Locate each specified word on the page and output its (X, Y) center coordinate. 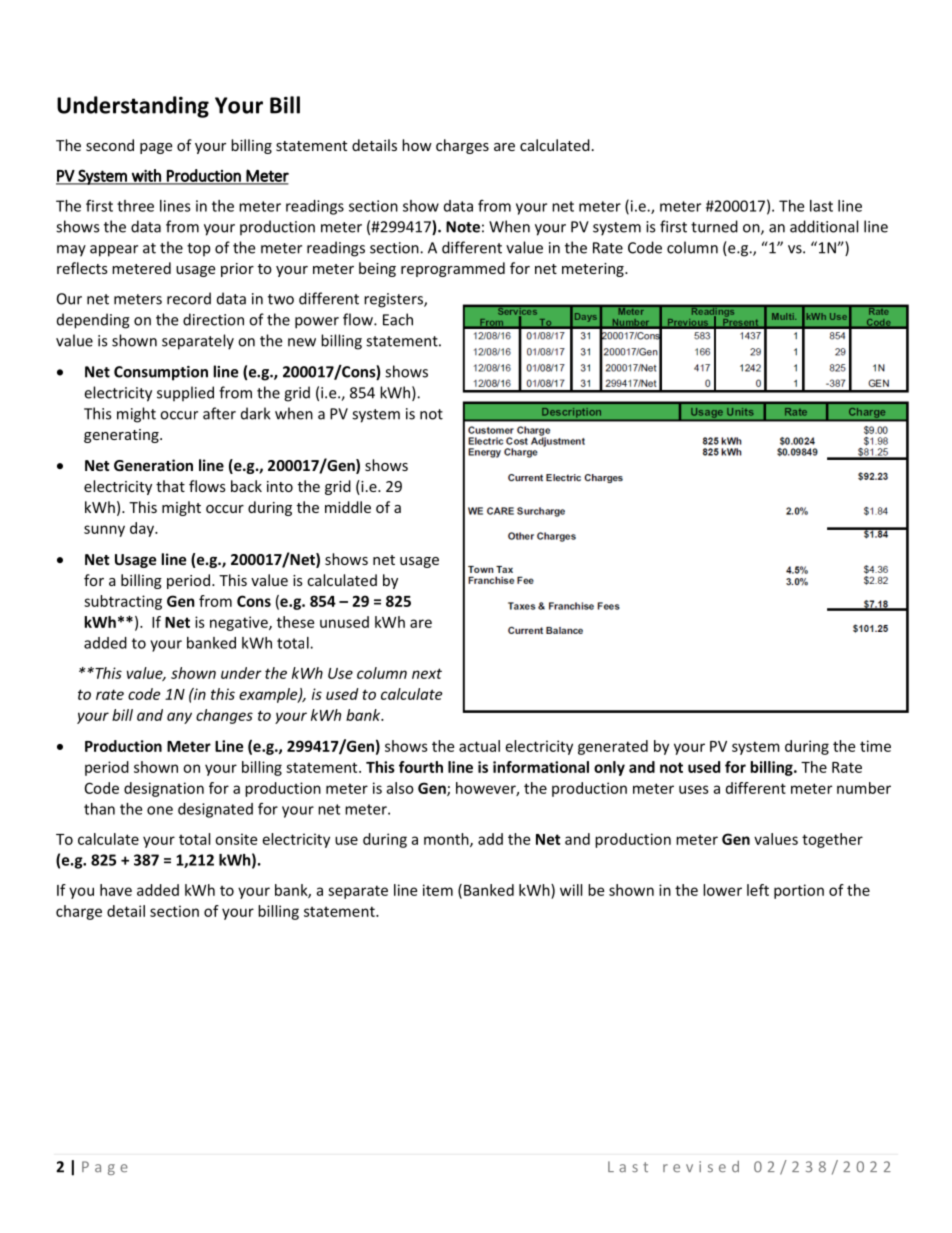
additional (824, 226)
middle (348, 507)
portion (799, 891)
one (160, 810)
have (116, 890)
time (875, 746)
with (146, 176)
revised (701, 1166)
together (832, 840)
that (170, 486)
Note (463, 227)
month (447, 840)
